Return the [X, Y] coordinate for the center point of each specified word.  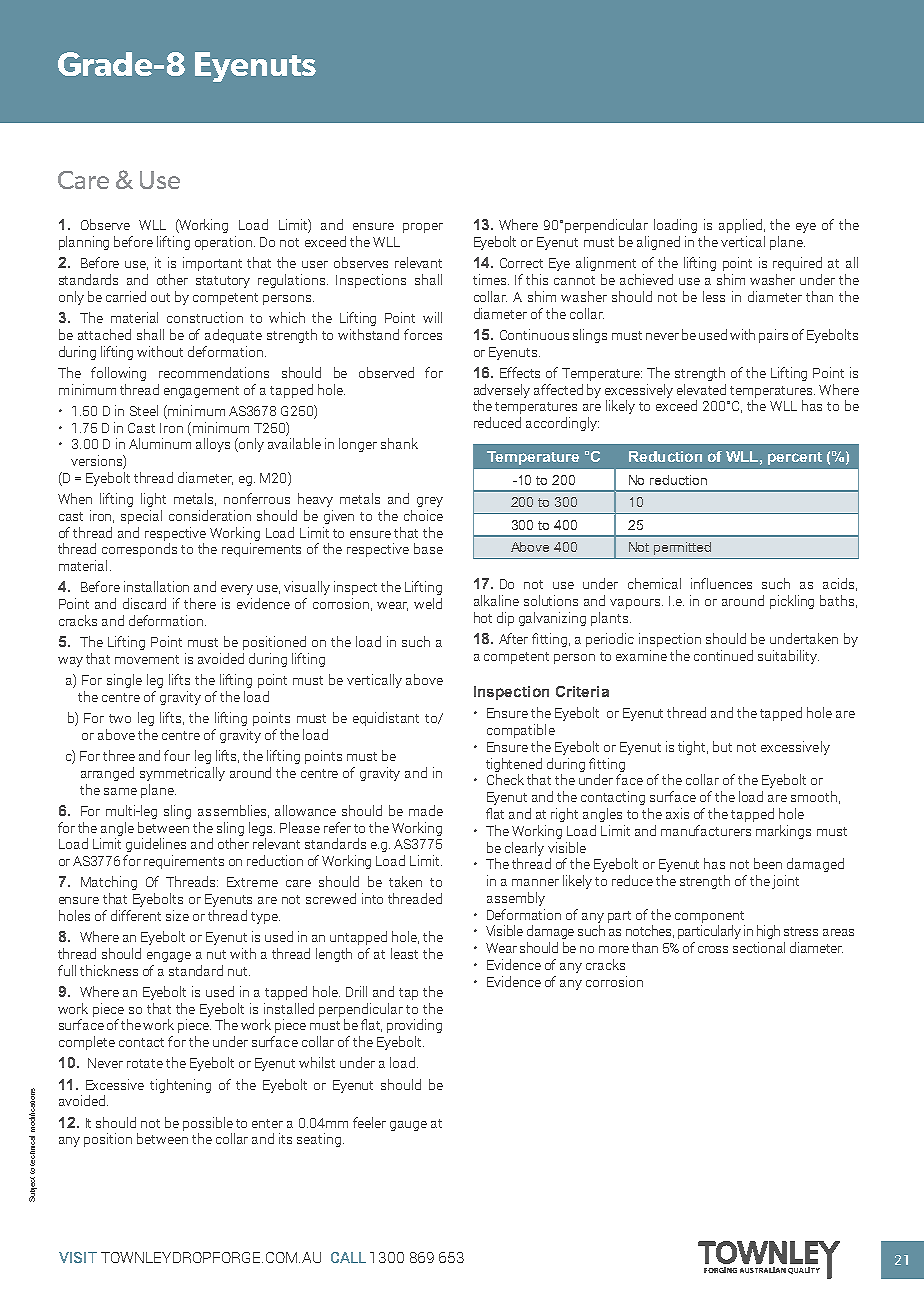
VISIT [78, 1257]
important [212, 264]
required [797, 264]
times [491, 279]
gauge [408, 1126]
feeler [369, 1122]
